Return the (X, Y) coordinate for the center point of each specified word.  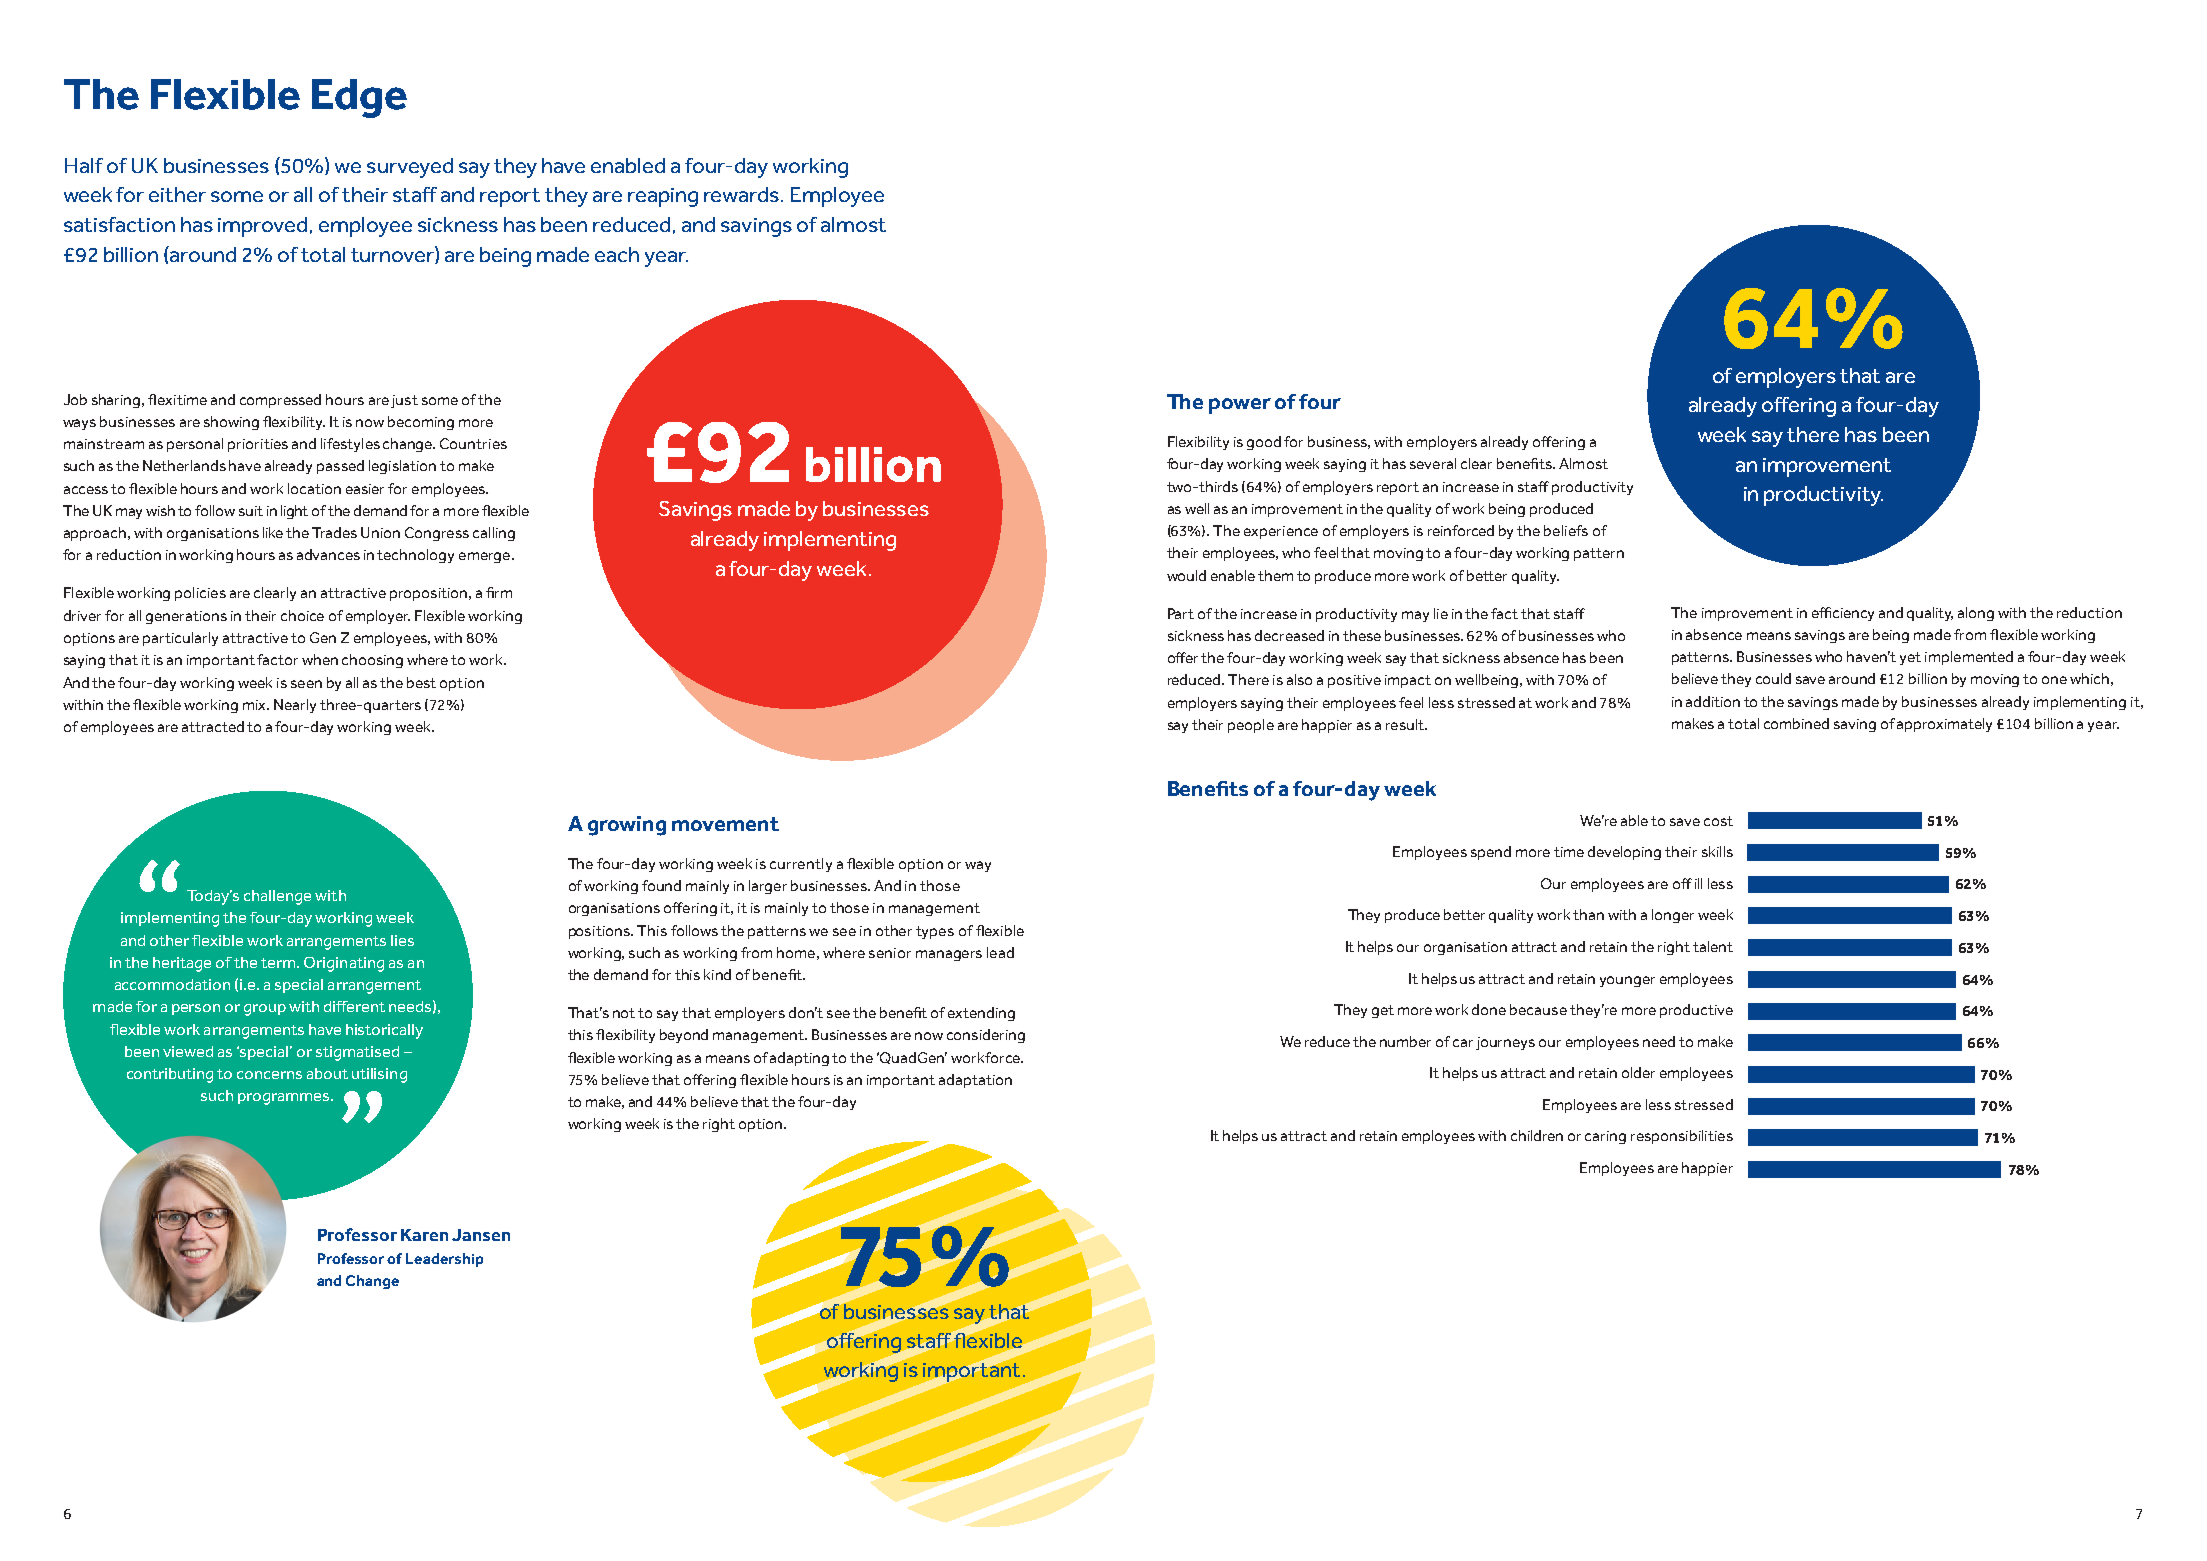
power (1240, 406)
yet (1910, 658)
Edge (359, 98)
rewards (743, 194)
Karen (424, 1235)
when (320, 659)
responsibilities (1682, 1137)
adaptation (975, 1081)
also (1299, 679)
